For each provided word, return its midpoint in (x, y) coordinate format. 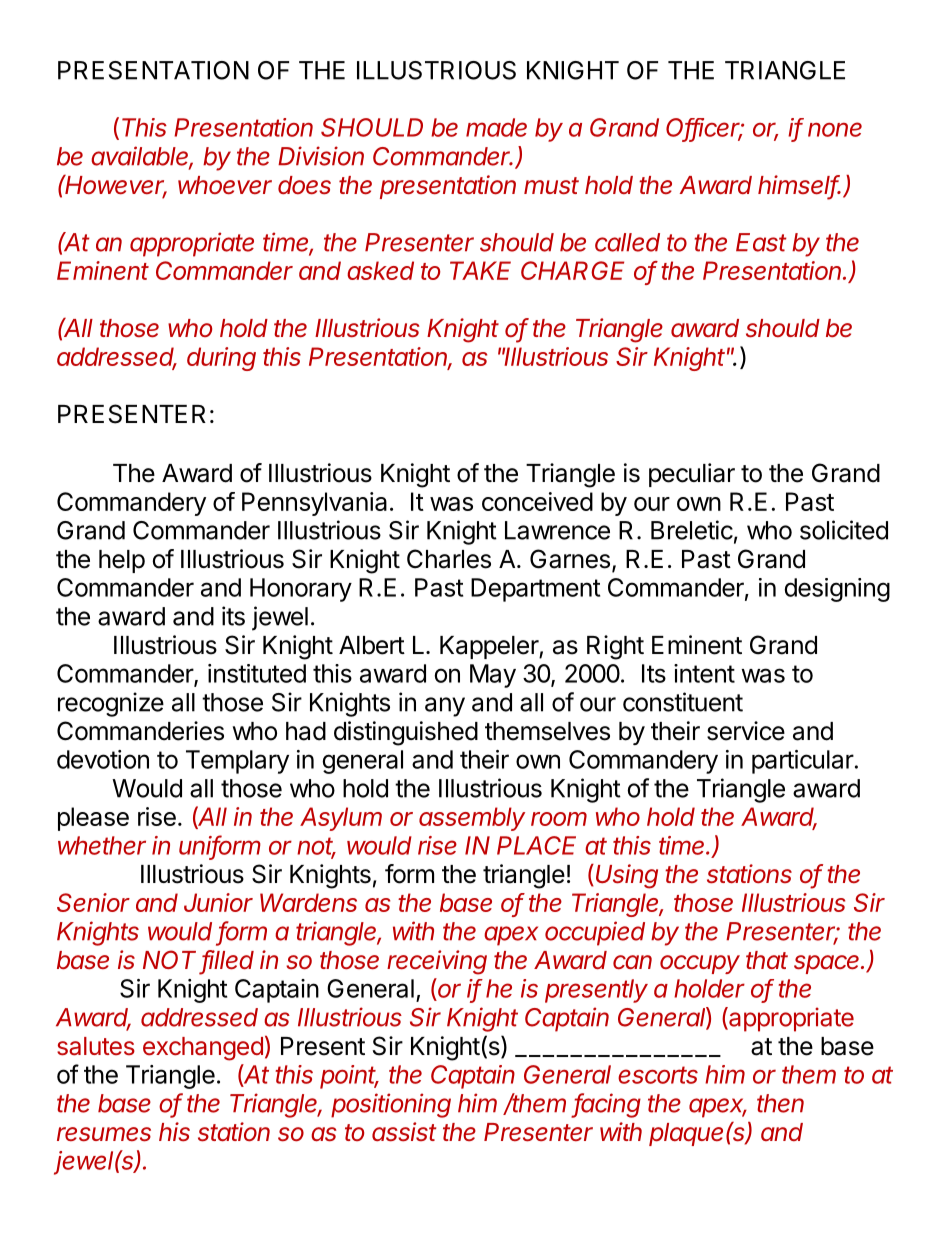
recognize (111, 704)
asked (380, 270)
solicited (844, 530)
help (122, 561)
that (767, 960)
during (221, 359)
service (746, 731)
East (761, 242)
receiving (437, 962)
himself (799, 186)
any (445, 707)
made (496, 127)
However (115, 186)
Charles (449, 559)
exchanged (203, 1049)
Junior (218, 902)
